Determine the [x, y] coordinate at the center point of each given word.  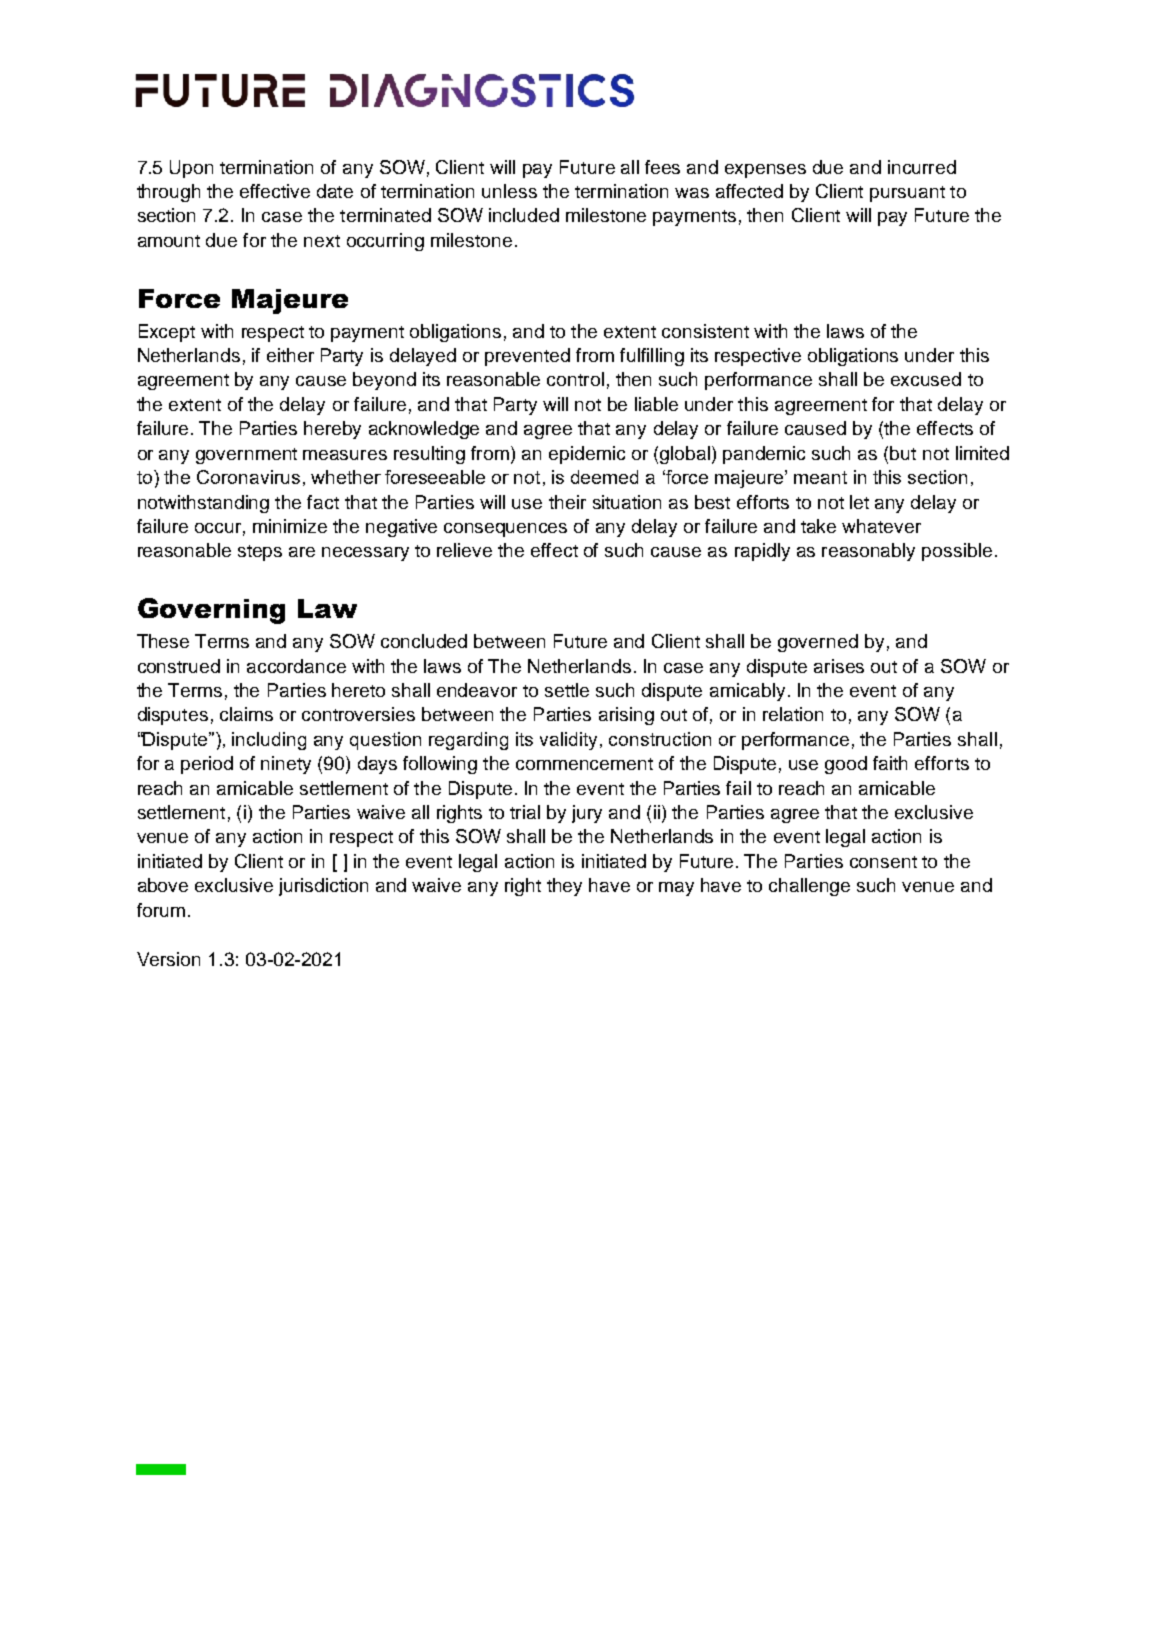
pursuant [907, 194]
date [335, 191]
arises [839, 666]
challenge [809, 887]
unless [509, 191]
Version [168, 959]
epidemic [587, 455]
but [903, 453]
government [246, 456]
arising [626, 716]
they [564, 887]
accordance [296, 666]
